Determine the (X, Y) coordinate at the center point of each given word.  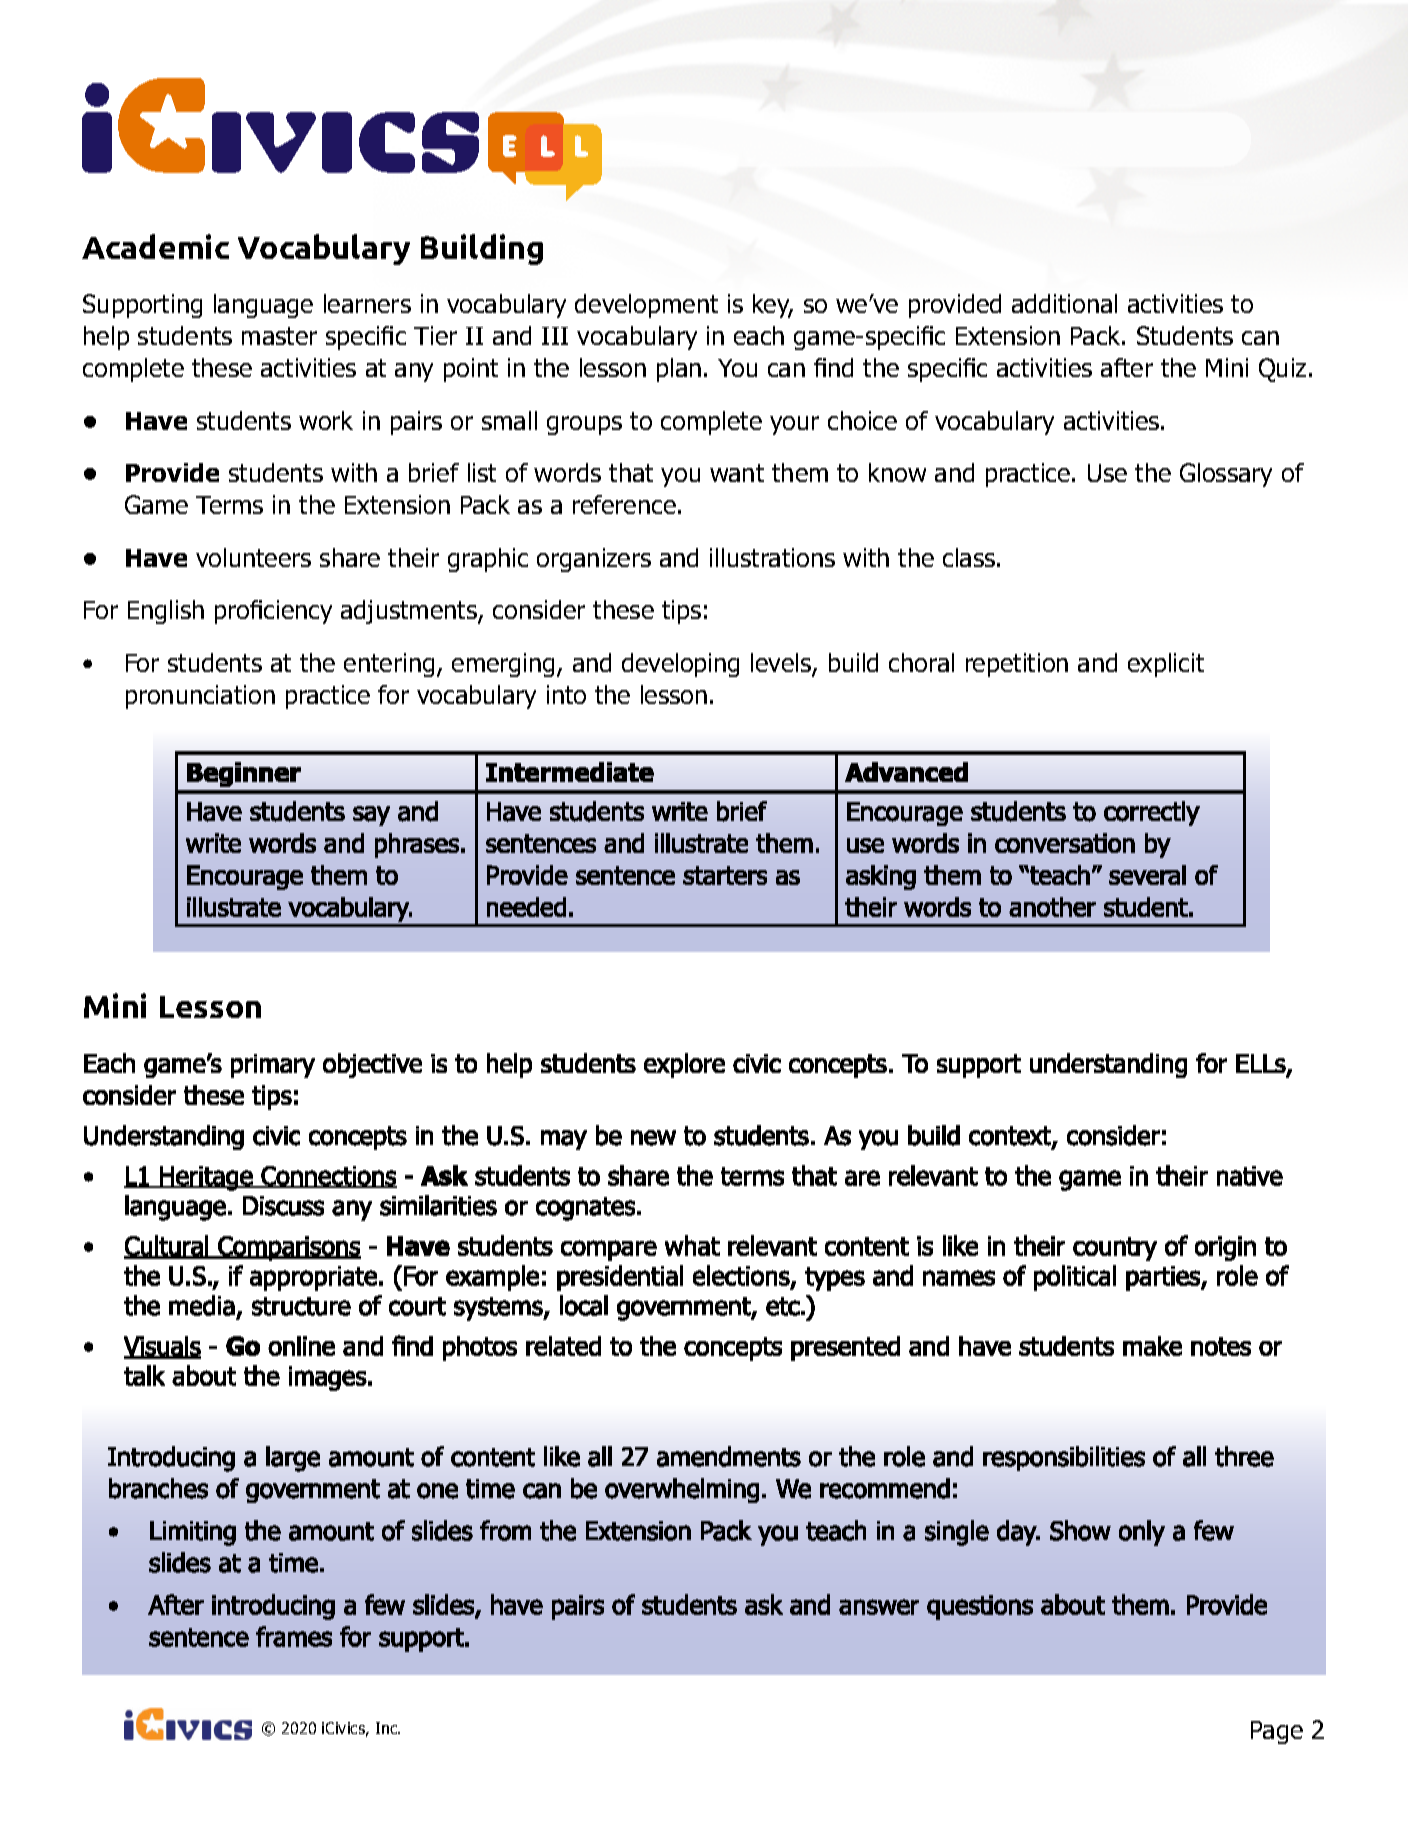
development (646, 306)
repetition (1017, 665)
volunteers (253, 557)
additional (1064, 303)
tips (681, 612)
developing (680, 665)
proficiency (273, 612)
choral (921, 662)
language (263, 306)
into (566, 694)
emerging (503, 665)
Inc (388, 1728)
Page (1277, 1732)
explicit (1166, 665)
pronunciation (200, 697)
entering (389, 665)
